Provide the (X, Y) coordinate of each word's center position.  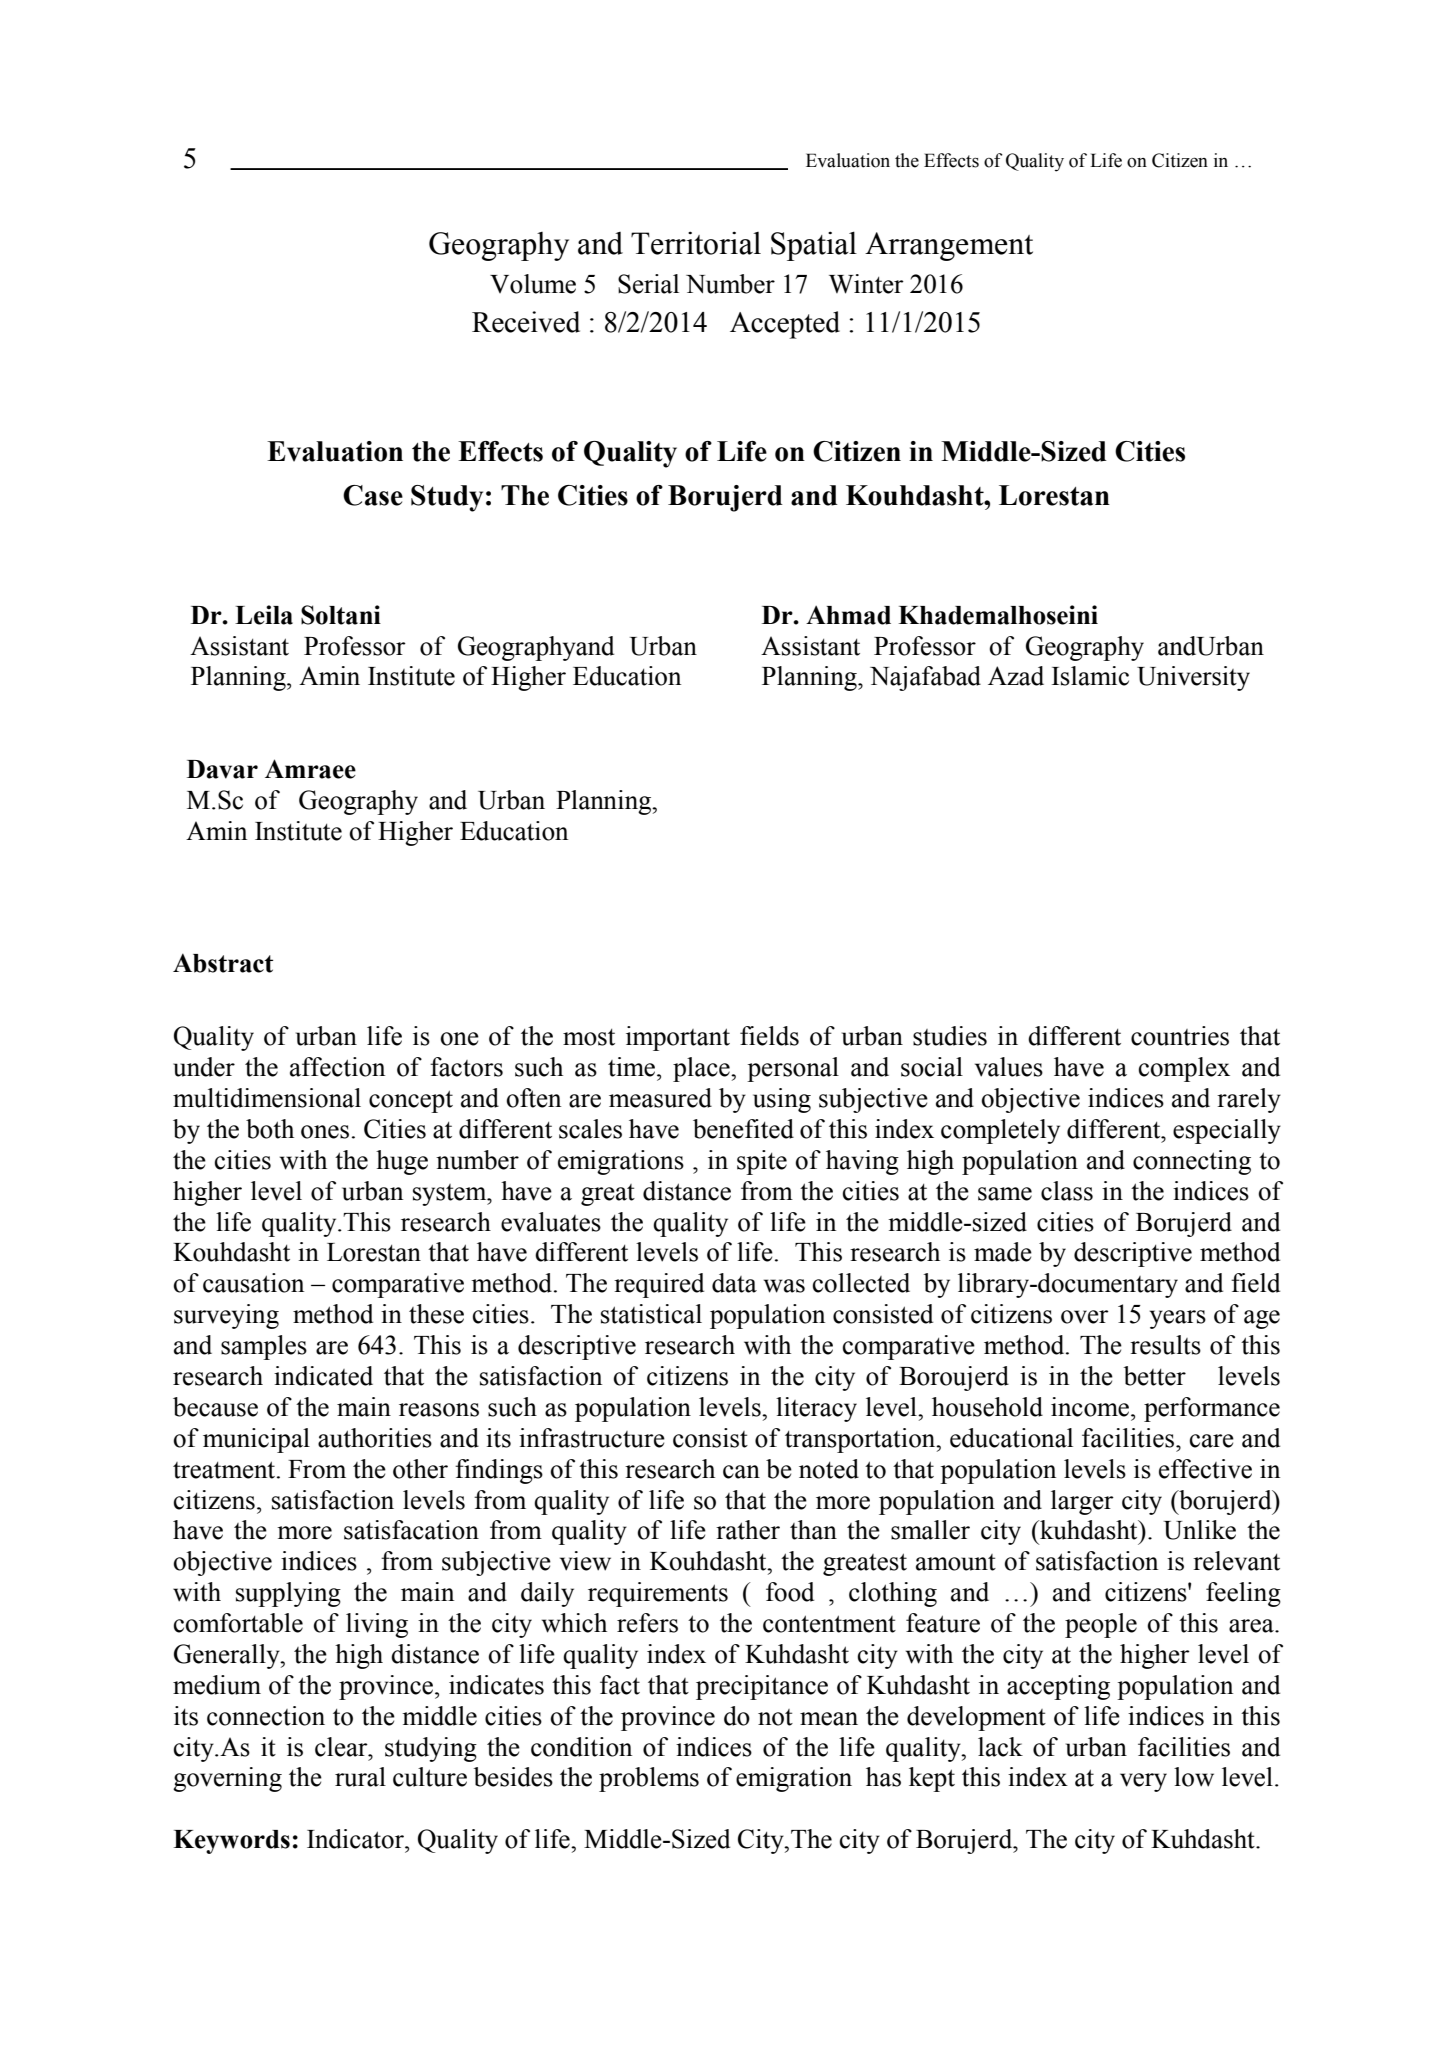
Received (526, 322)
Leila (264, 615)
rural (360, 1777)
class (1067, 1191)
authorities (375, 1438)
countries (1180, 1036)
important (678, 1038)
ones (325, 1132)
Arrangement (949, 246)
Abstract (223, 963)
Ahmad (848, 615)
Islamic (1090, 676)
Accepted (785, 325)
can (741, 1472)
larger (1082, 1502)
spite (762, 1162)
